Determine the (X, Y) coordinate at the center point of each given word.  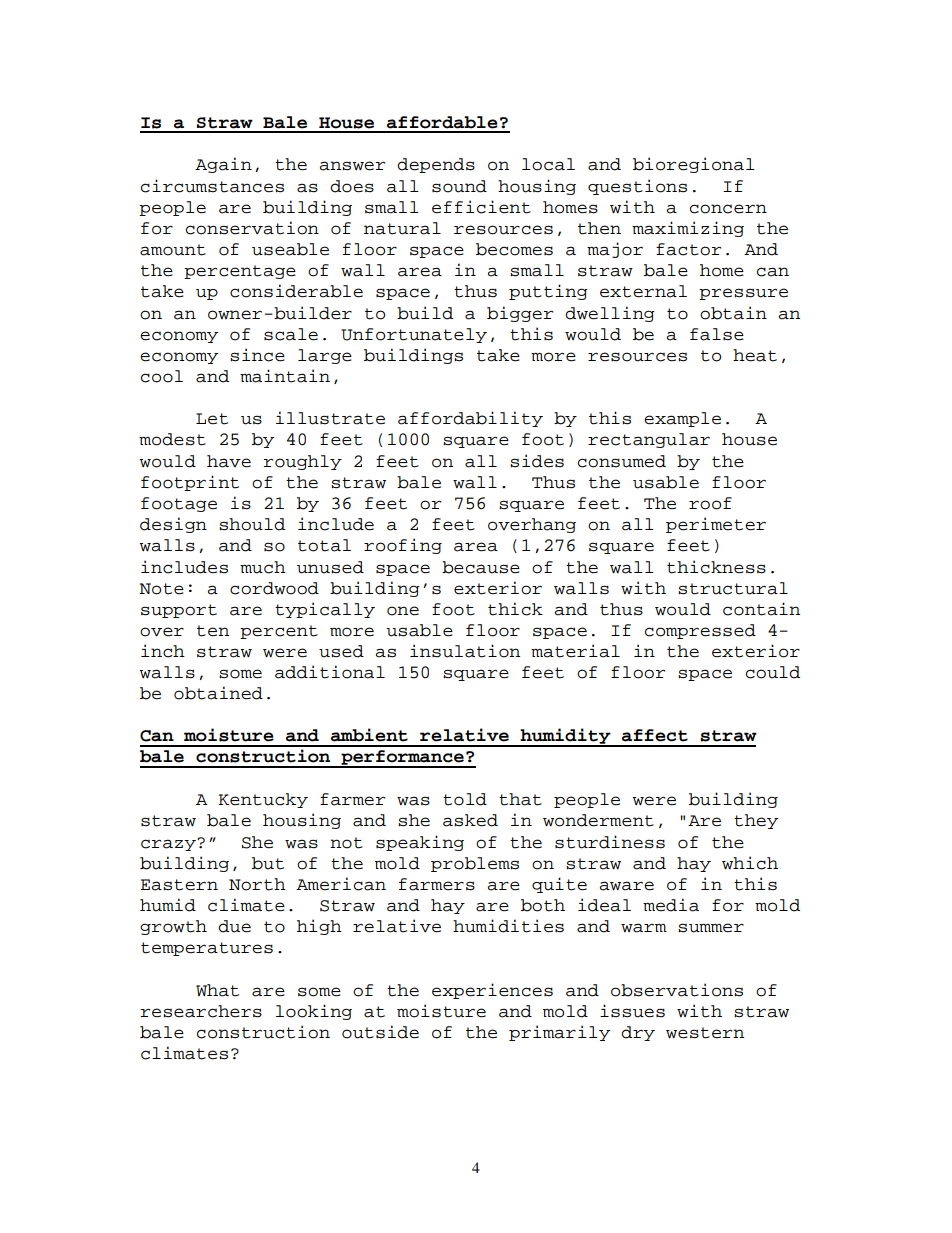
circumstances (212, 186)
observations (677, 990)
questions (637, 187)
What (217, 990)
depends (436, 165)
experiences (492, 991)
